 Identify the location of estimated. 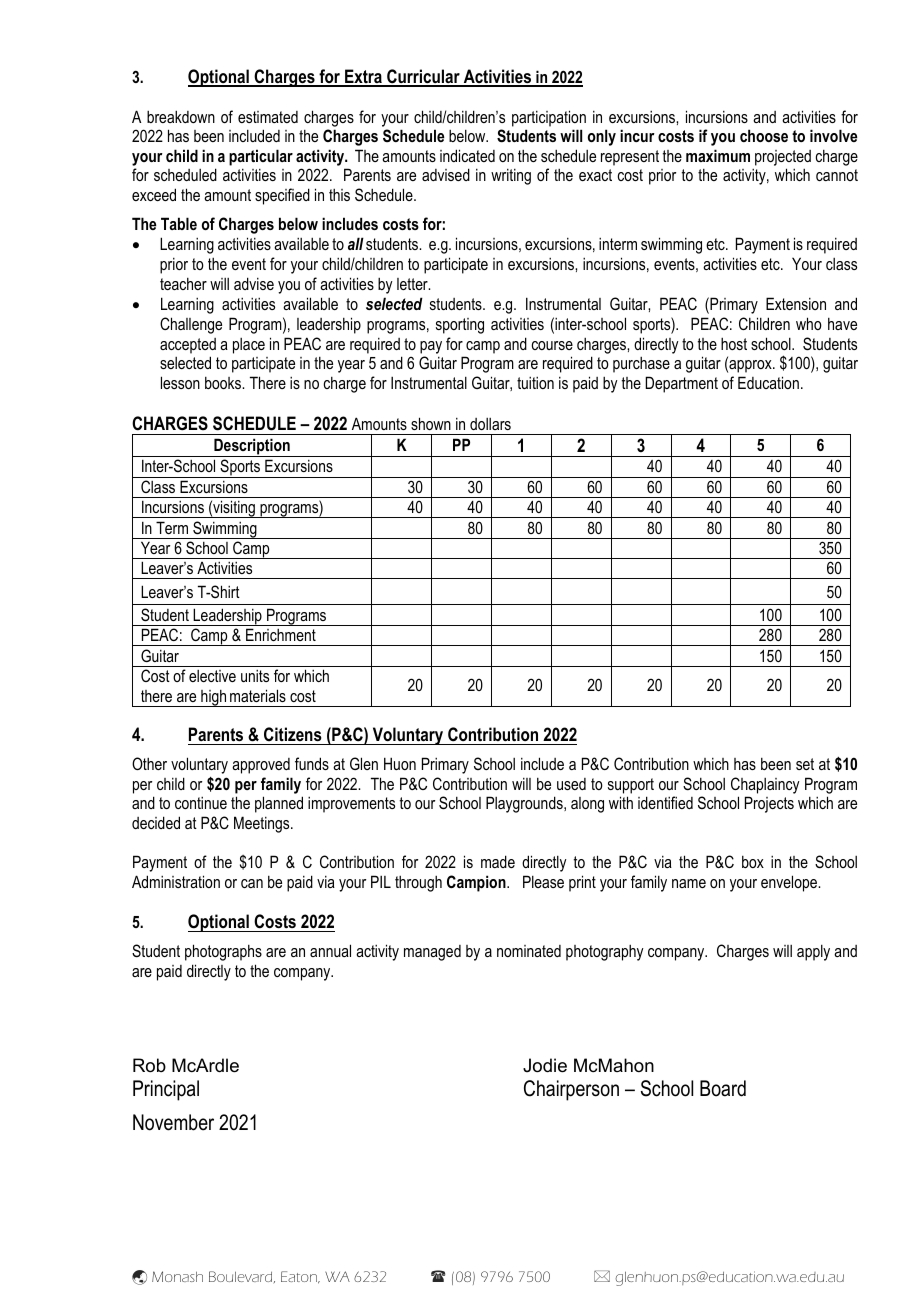
(268, 117).
